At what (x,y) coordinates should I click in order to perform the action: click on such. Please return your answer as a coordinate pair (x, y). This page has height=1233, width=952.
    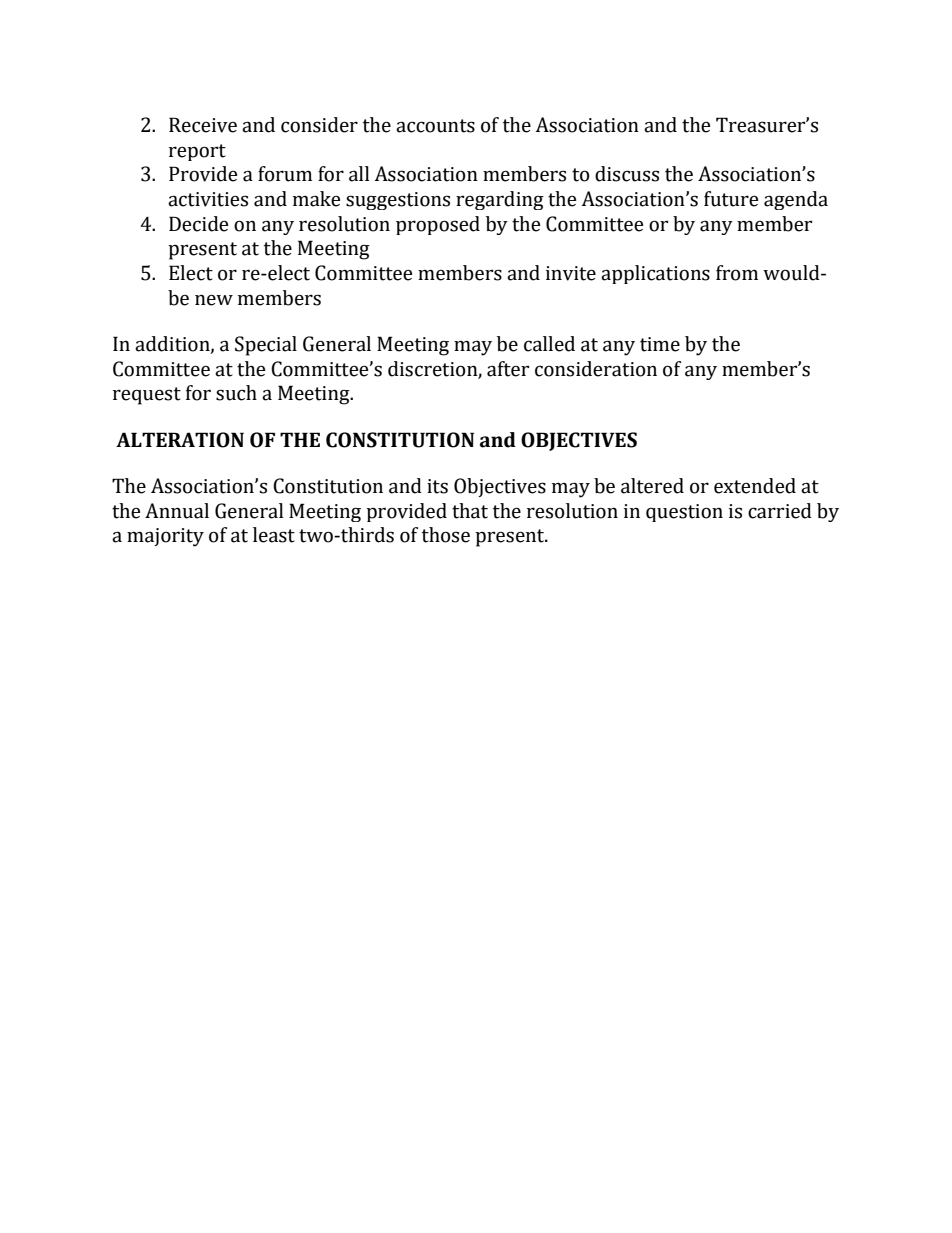
    Looking at the image, I should click on (236, 393).
